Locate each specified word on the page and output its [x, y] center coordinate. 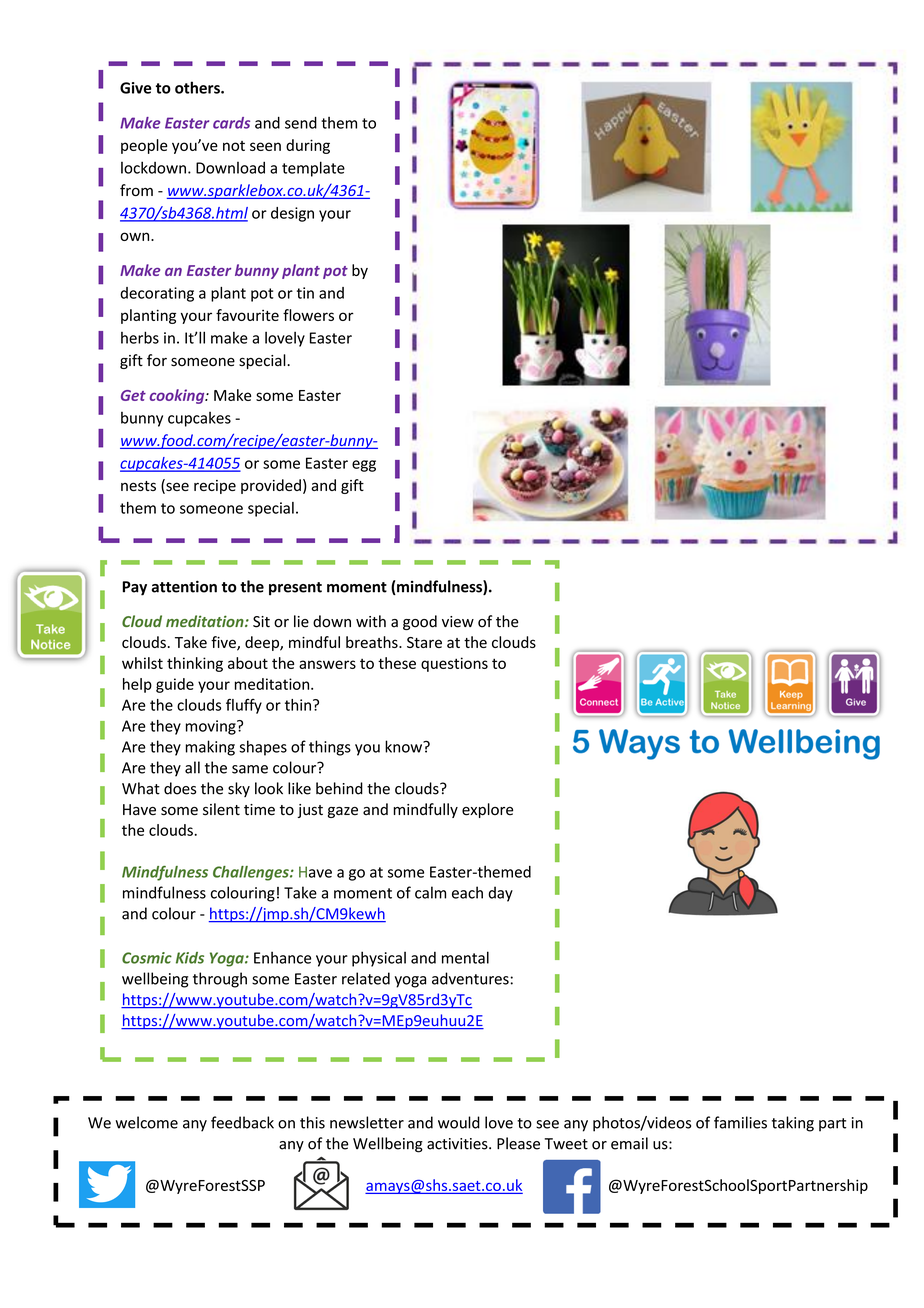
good [420, 622]
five [224, 643]
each [467, 892]
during [308, 146]
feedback [242, 1122]
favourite [247, 315]
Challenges [252, 873]
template [313, 169]
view [458, 622]
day [500, 894]
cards [231, 123]
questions [454, 664]
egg [364, 466]
